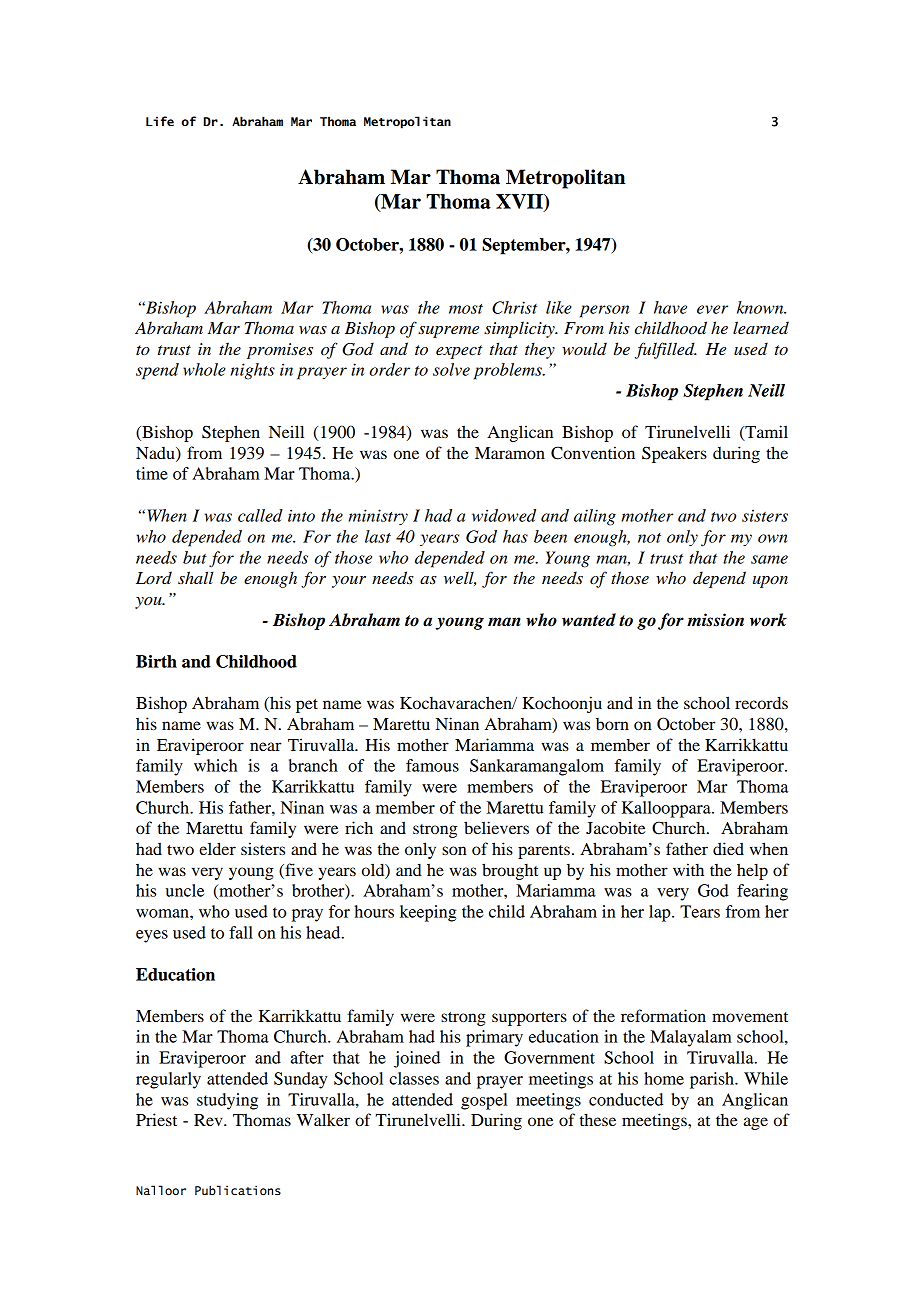 The image size is (924, 1308). What do you see at coordinates (484, 1101) in the screenshot?
I see `gospel` at bounding box center [484, 1101].
